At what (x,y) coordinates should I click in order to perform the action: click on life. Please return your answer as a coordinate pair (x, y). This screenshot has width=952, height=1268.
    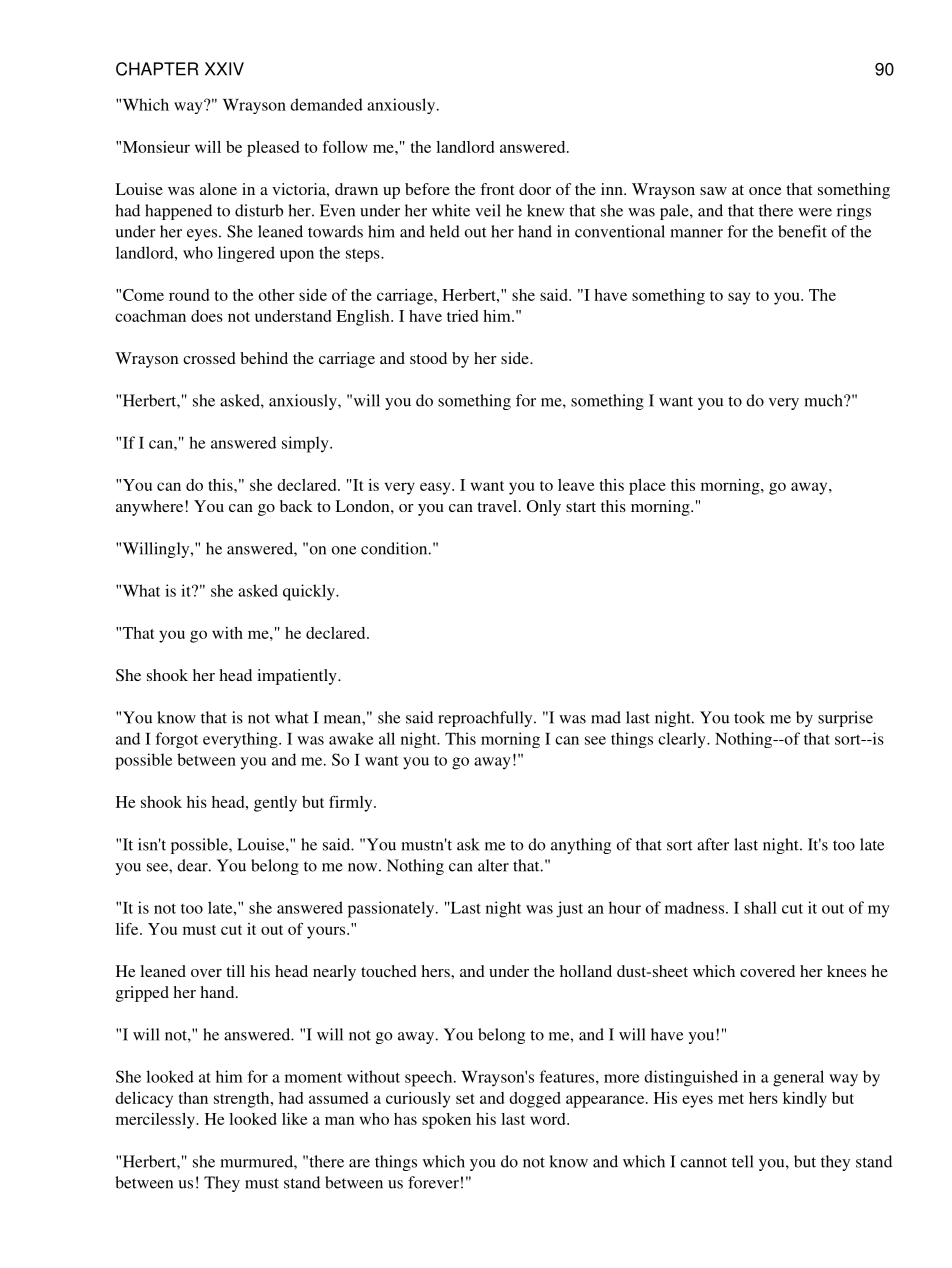
    Looking at the image, I should click on (128, 929).
